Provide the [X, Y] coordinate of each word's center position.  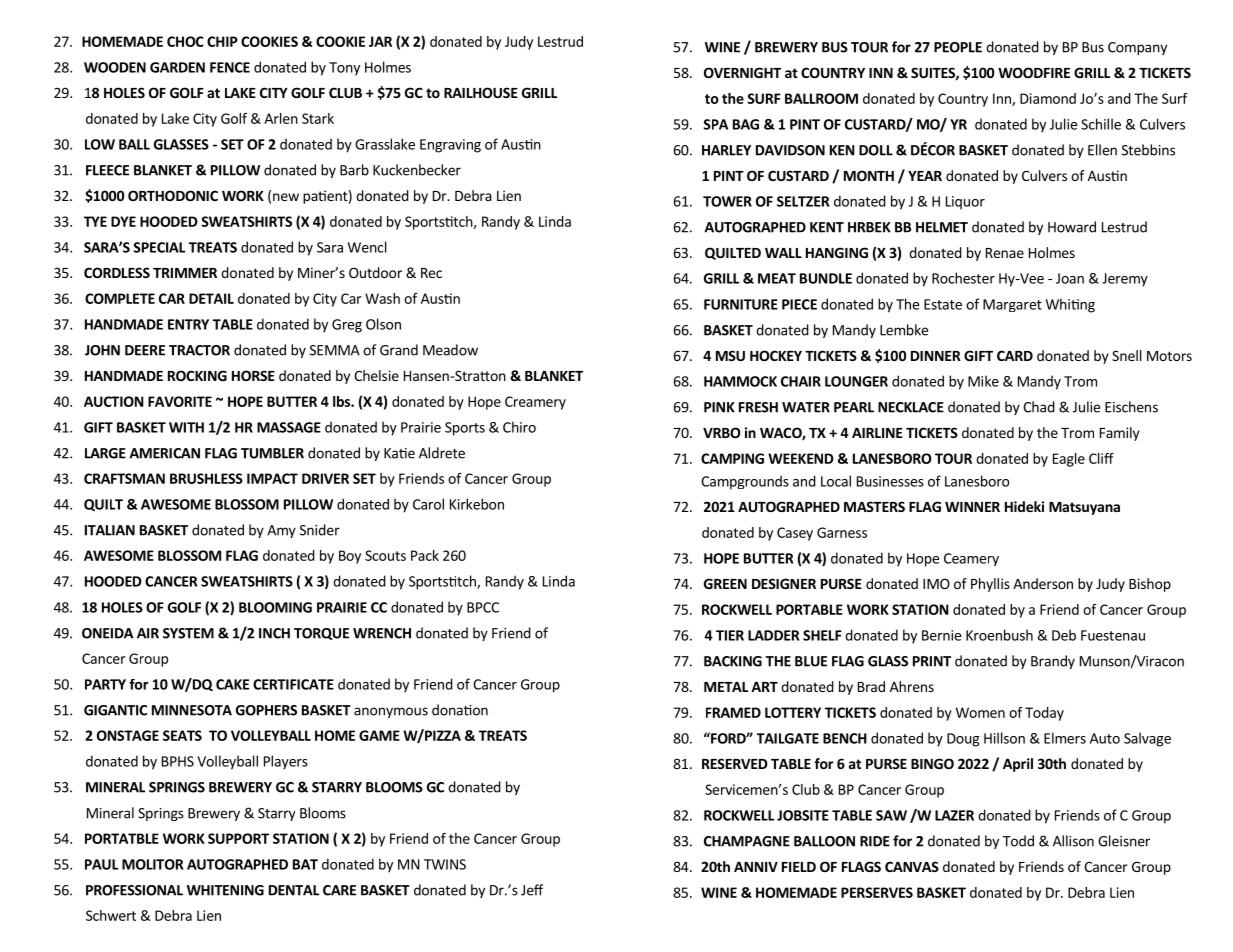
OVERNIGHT [742, 72]
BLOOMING [275, 607]
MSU [730, 355]
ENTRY [188, 324]
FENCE [230, 67]
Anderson [1043, 583]
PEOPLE [958, 47]
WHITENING [225, 890]
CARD [1015, 355]
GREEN [725, 583]
